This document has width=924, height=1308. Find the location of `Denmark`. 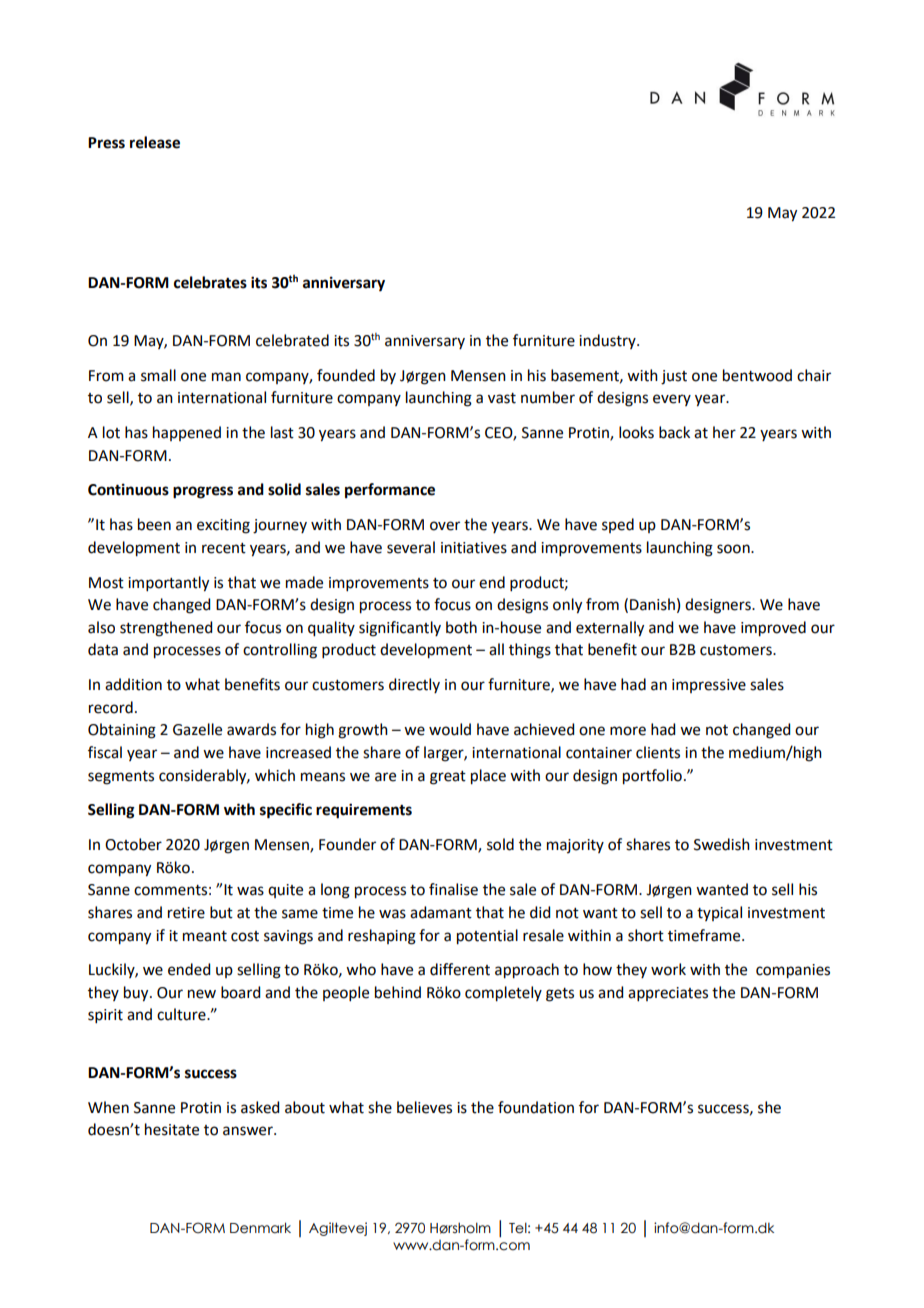

Denmark is located at coordinates (260, 1228).
